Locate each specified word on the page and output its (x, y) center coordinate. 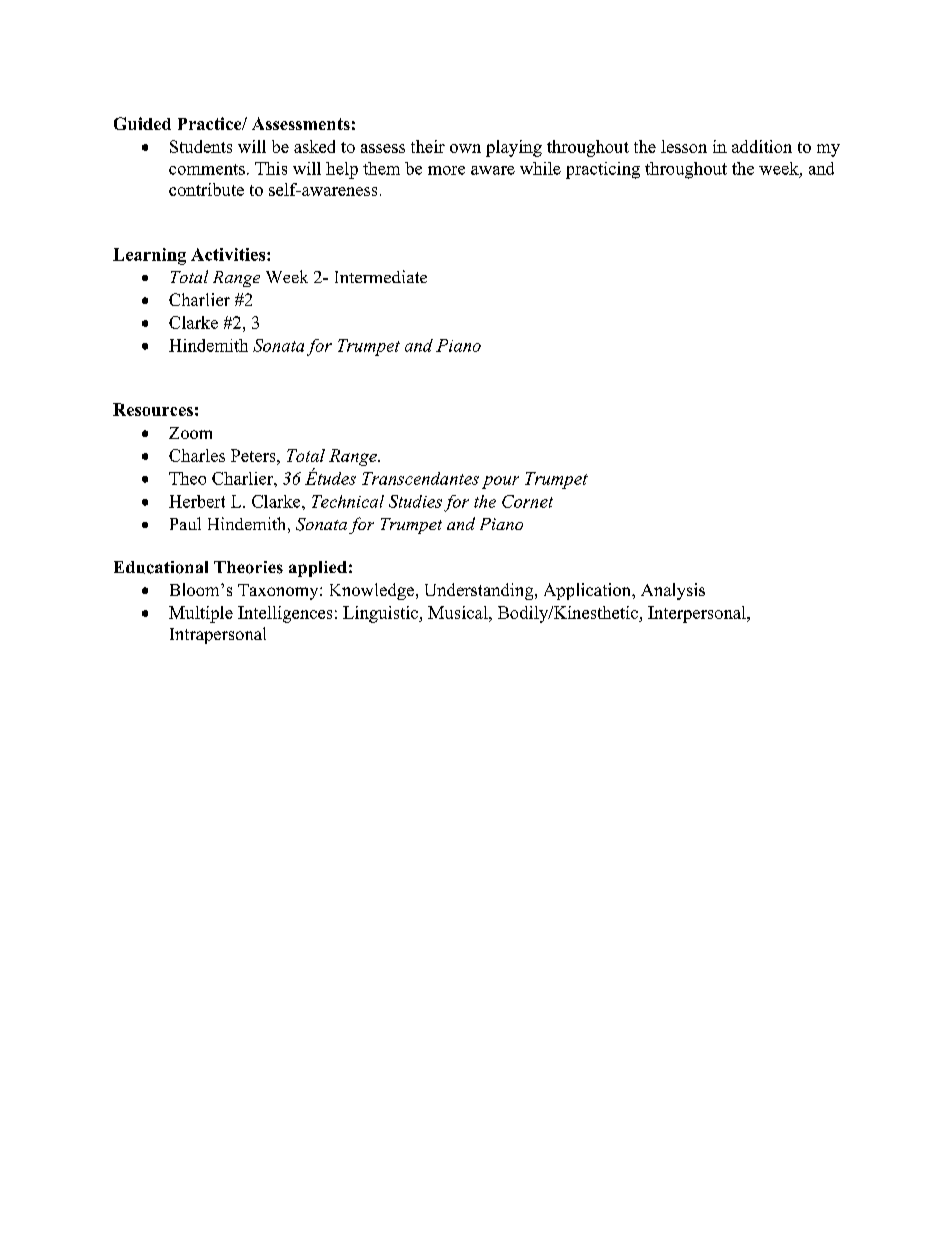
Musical (459, 612)
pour (500, 482)
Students (201, 146)
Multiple (201, 614)
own (465, 148)
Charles (197, 455)
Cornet (527, 501)
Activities (228, 254)
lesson (684, 146)
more (446, 170)
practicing (603, 170)
